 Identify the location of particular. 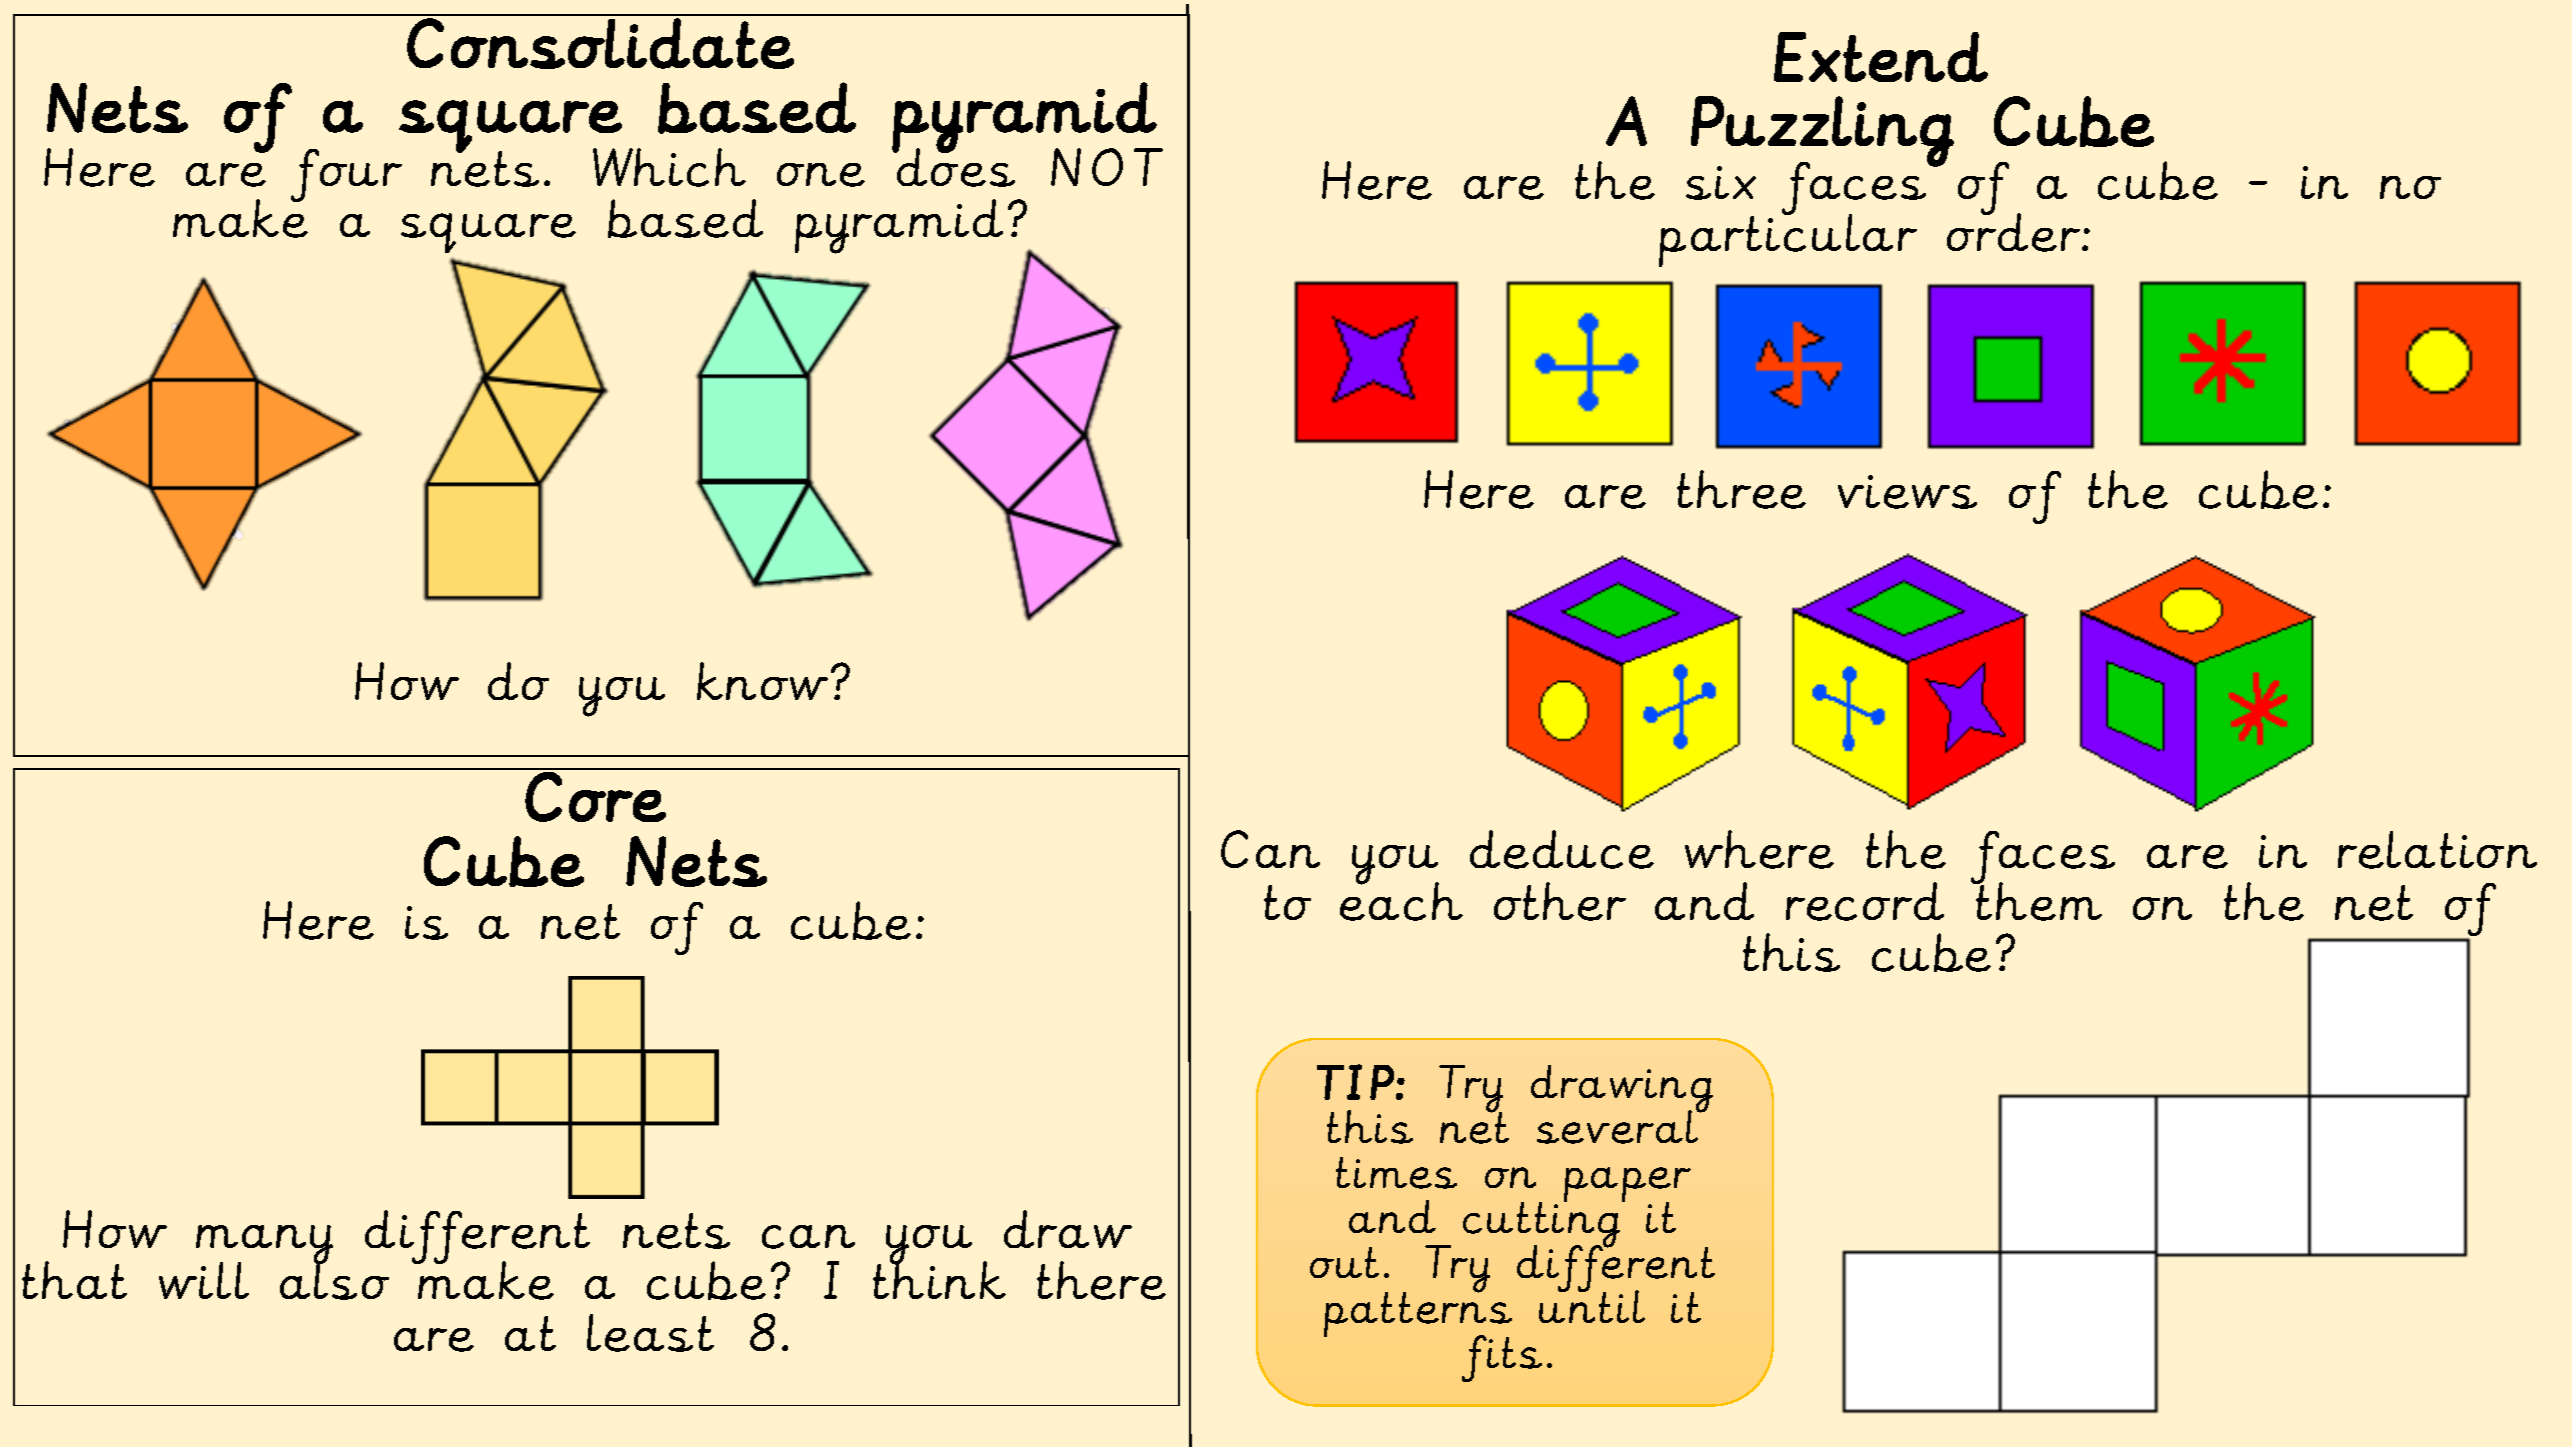
(1788, 239).
